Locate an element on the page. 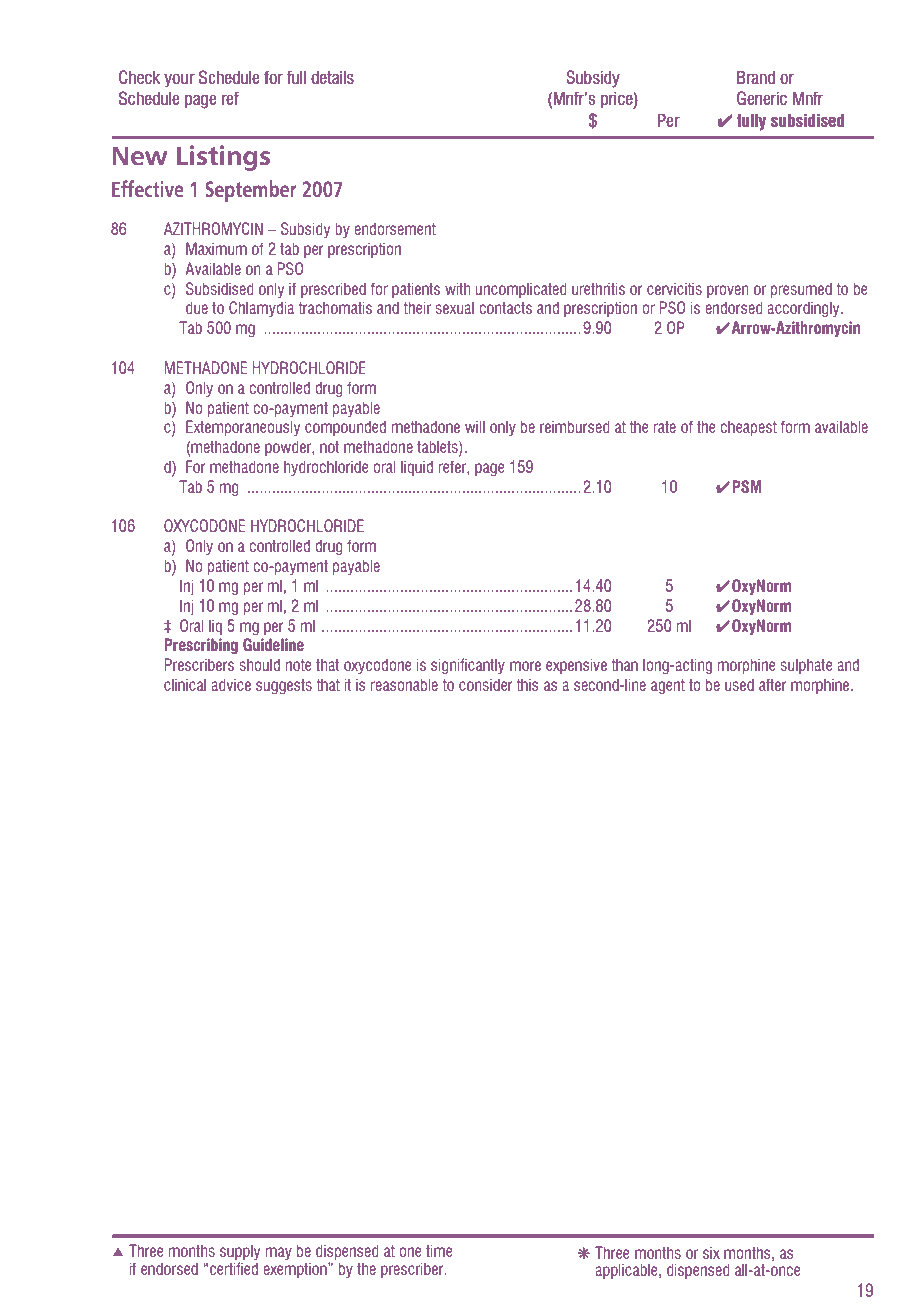  details is located at coordinates (333, 77).
